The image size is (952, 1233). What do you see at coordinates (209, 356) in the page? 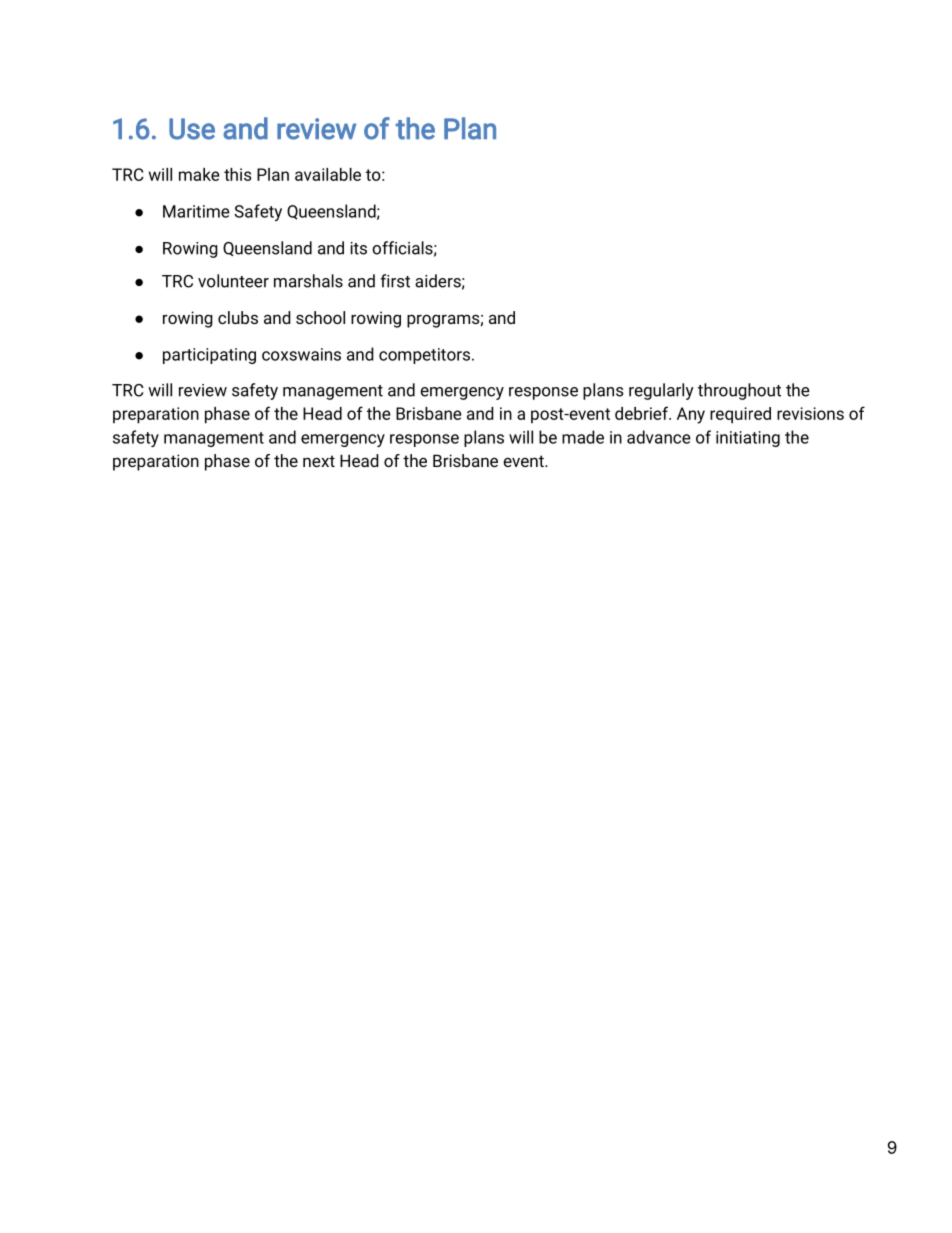
I see `participating` at bounding box center [209, 356].
